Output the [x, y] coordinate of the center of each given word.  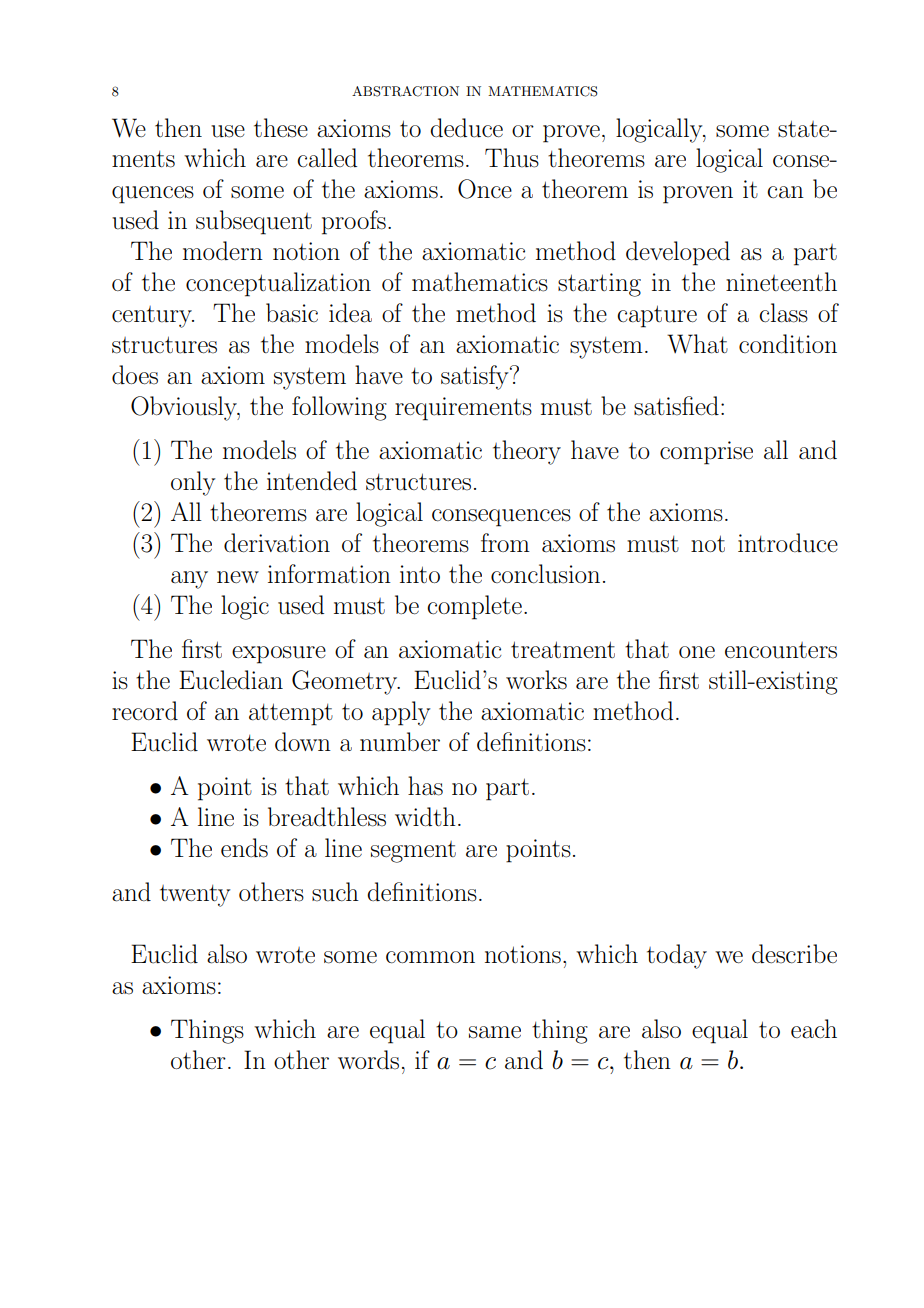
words [368, 1060]
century [153, 317]
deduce [466, 128]
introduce [788, 543]
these [281, 128]
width [425, 817]
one [697, 652]
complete [474, 607]
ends [244, 848]
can [785, 192]
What [697, 344]
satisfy [476, 377]
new [238, 577]
